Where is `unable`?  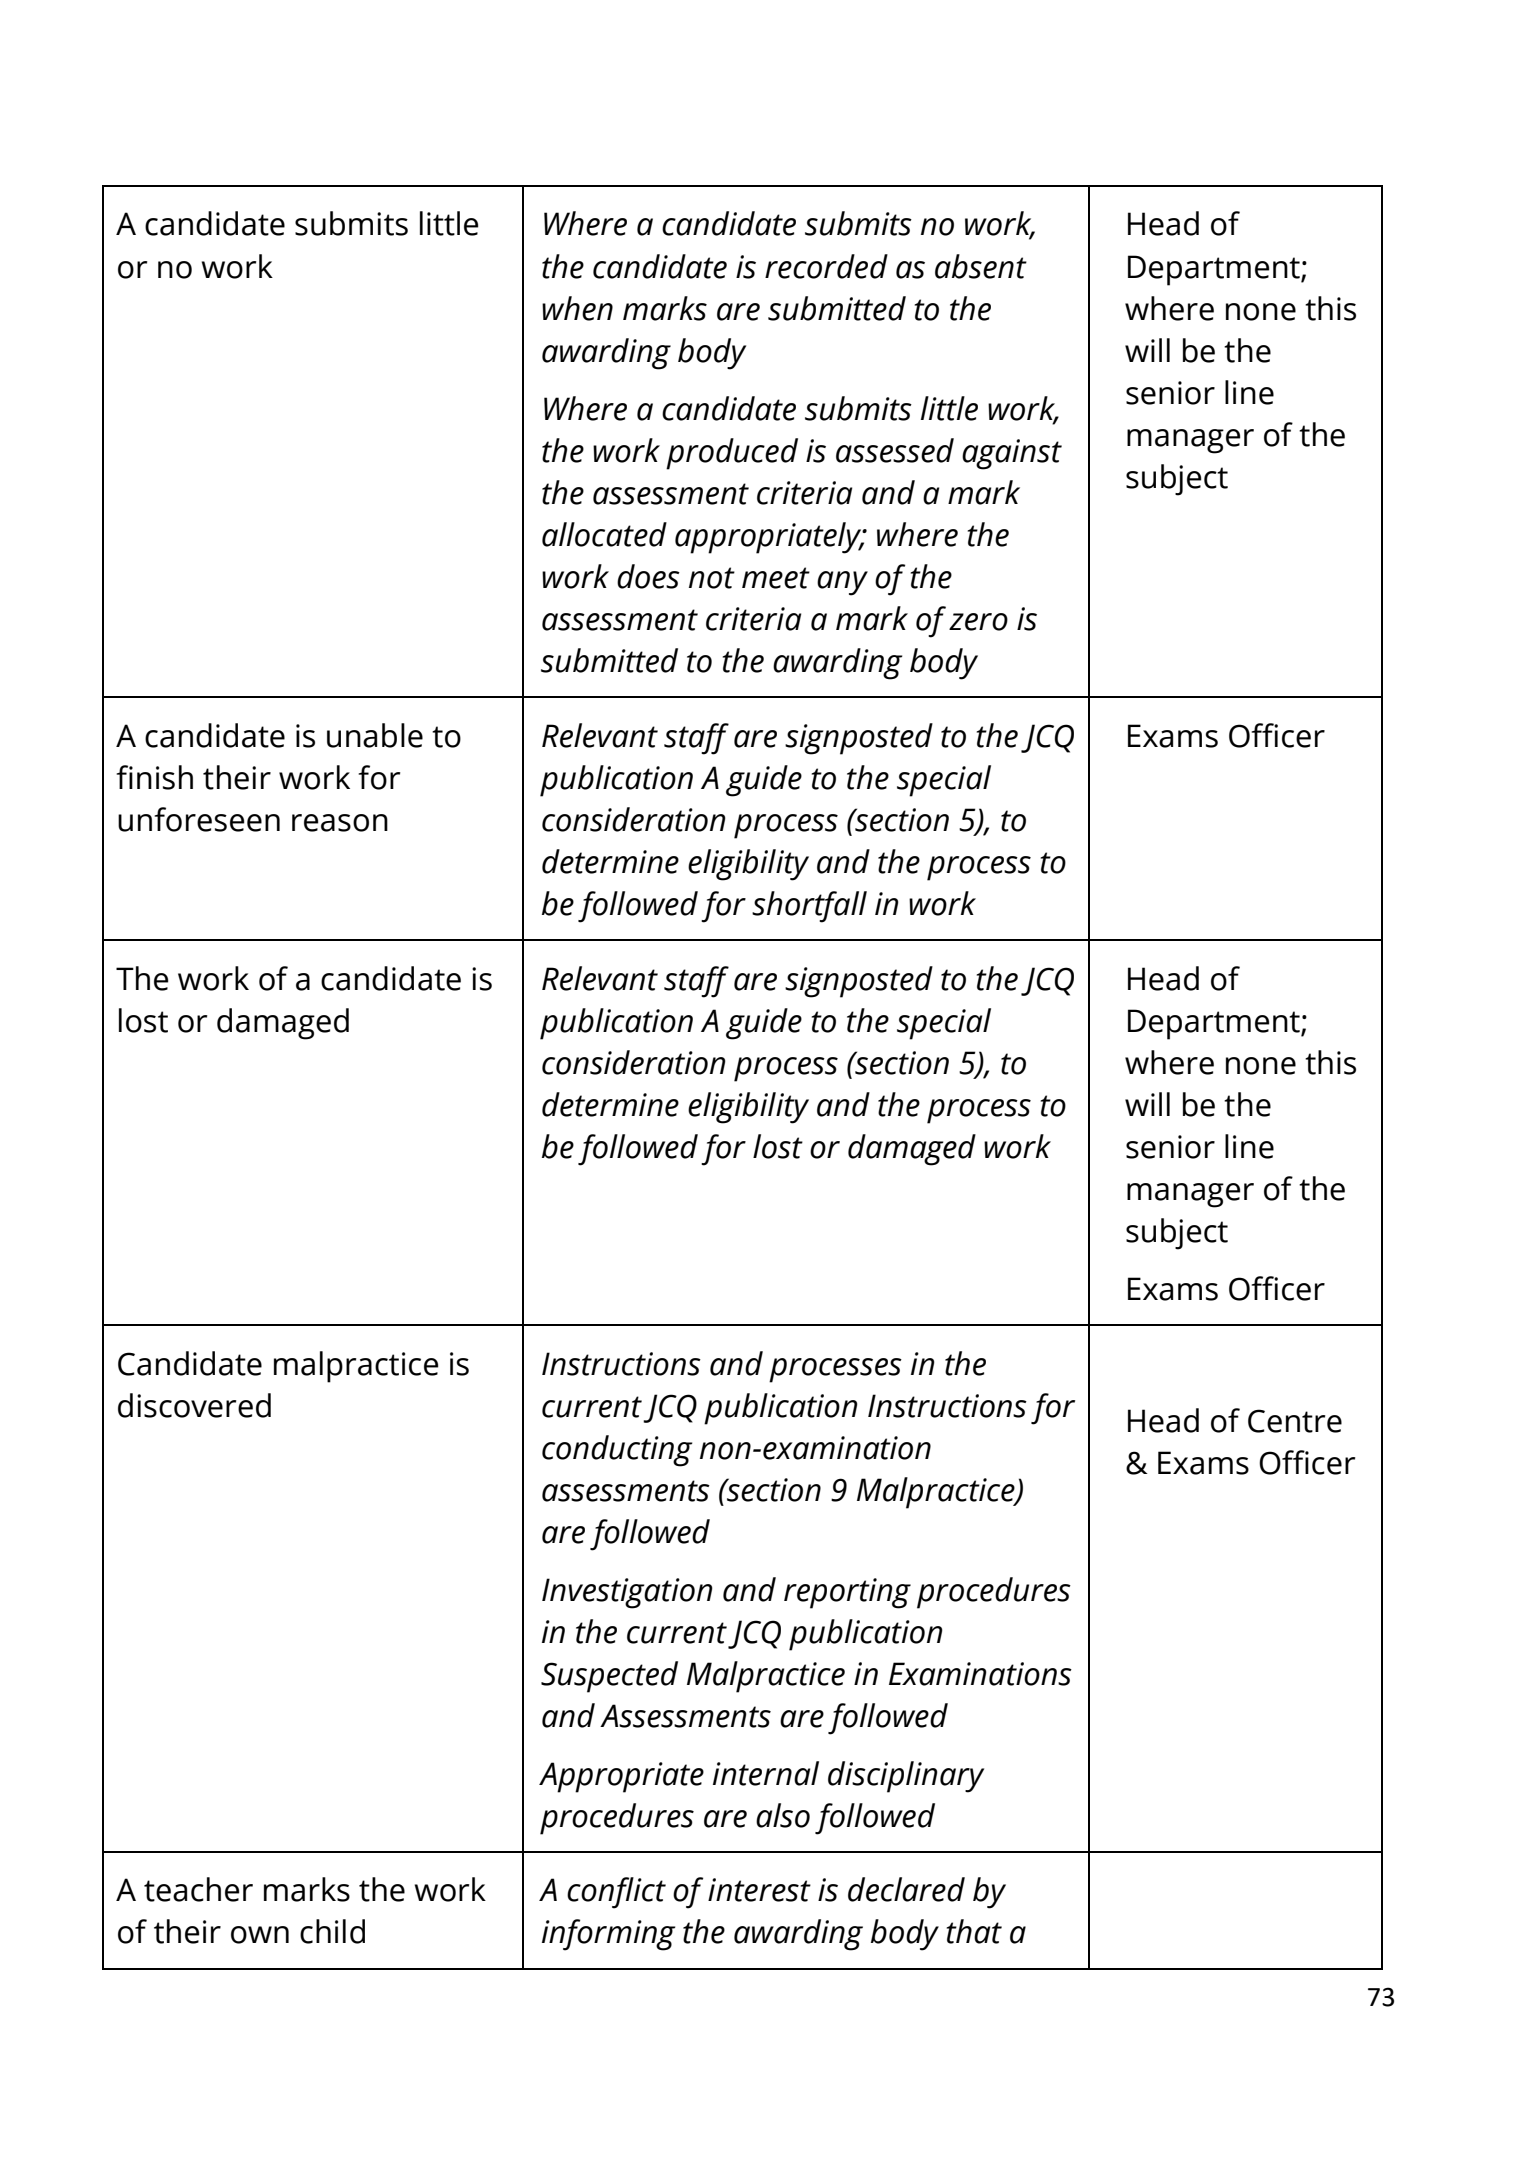
unable is located at coordinates (375, 735).
